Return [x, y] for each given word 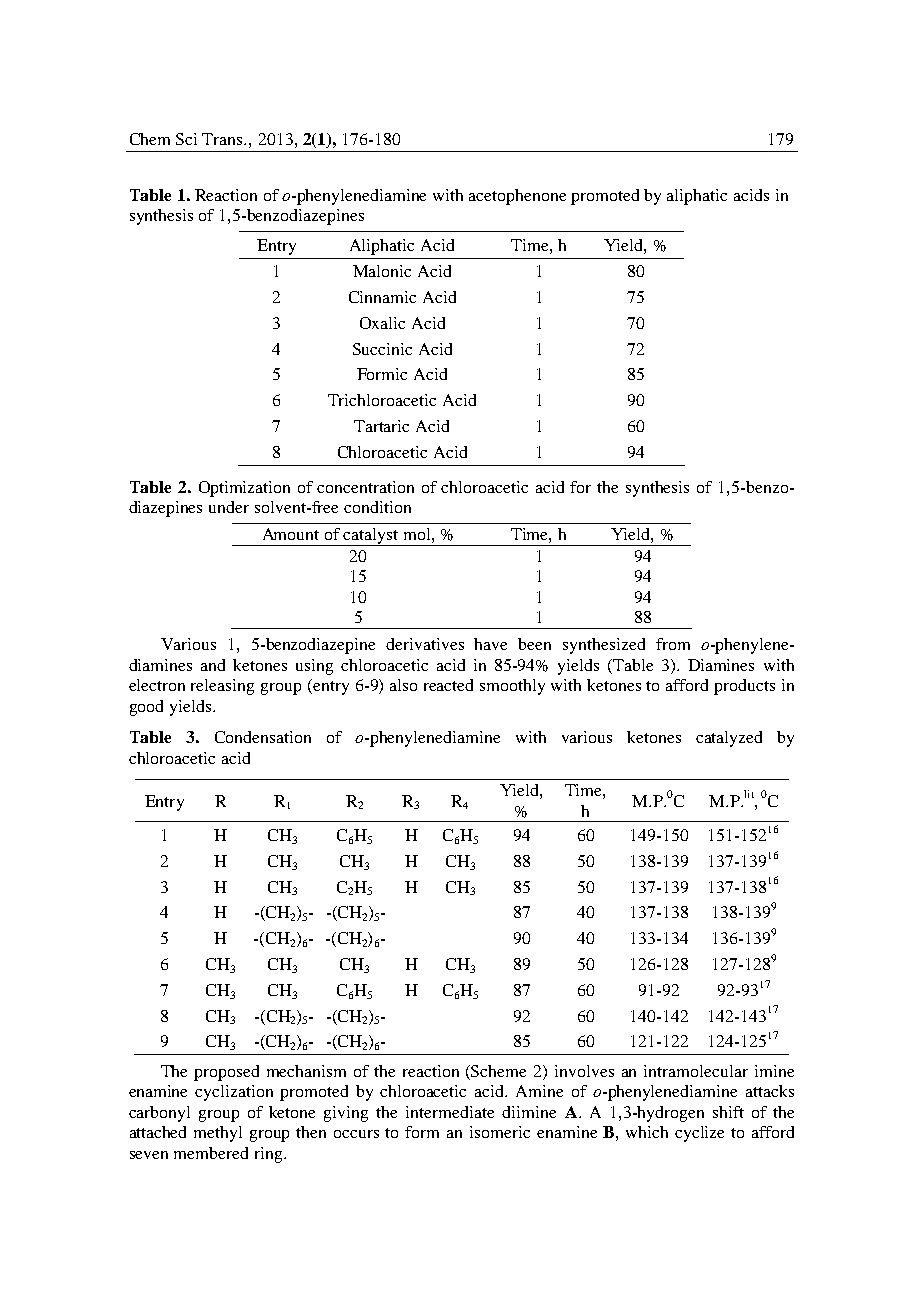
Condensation [263, 737]
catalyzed [729, 739]
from [673, 644]
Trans [224, 139]
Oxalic [382, 323]
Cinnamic [382, 297]
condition [377, 507]
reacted [448, 685]
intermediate [450, 1112]
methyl [218, 1134]
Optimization [244, 489]
